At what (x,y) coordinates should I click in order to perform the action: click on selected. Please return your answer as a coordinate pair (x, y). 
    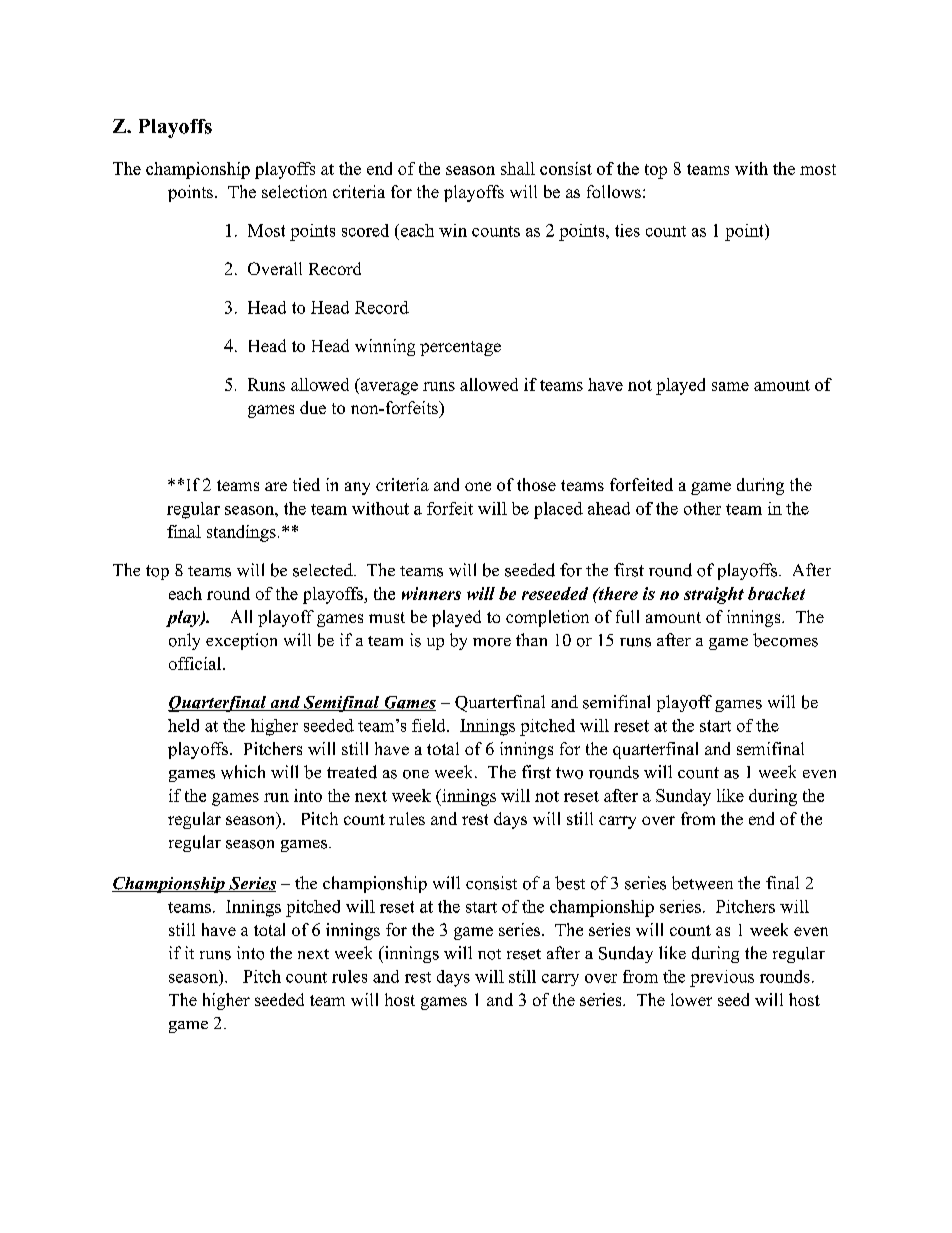
    Looking at the image, I should click on (324, 570).
